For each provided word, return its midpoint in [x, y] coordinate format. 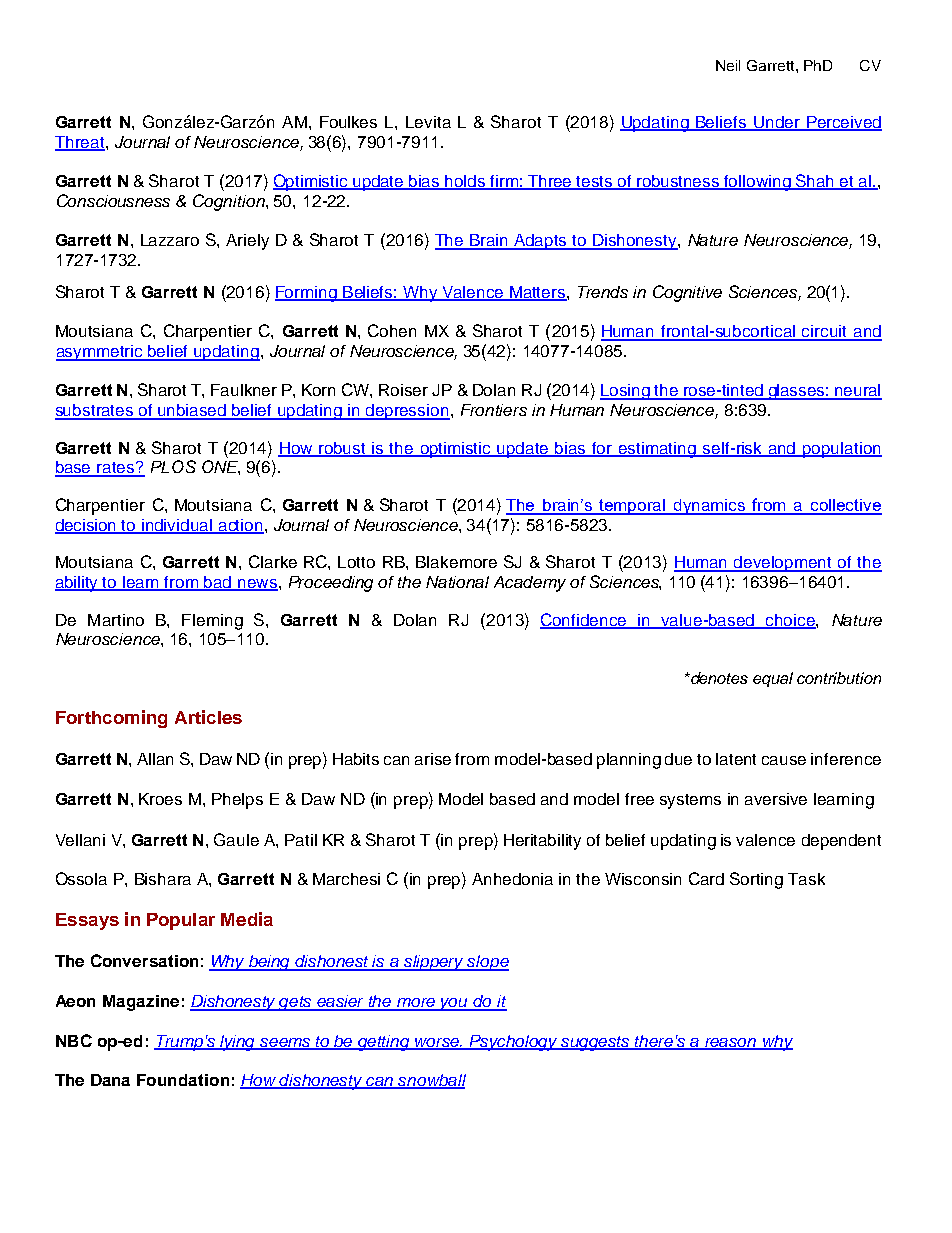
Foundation [183, 1080]
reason [731, 1043]
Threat [81, 143]
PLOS [173, 466]
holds [465, 182]
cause [784, 760]
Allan [155, 759]
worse [438, 1043]
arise [433, 759]
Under [777, 123]
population [841, 450]
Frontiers [494, 410]
